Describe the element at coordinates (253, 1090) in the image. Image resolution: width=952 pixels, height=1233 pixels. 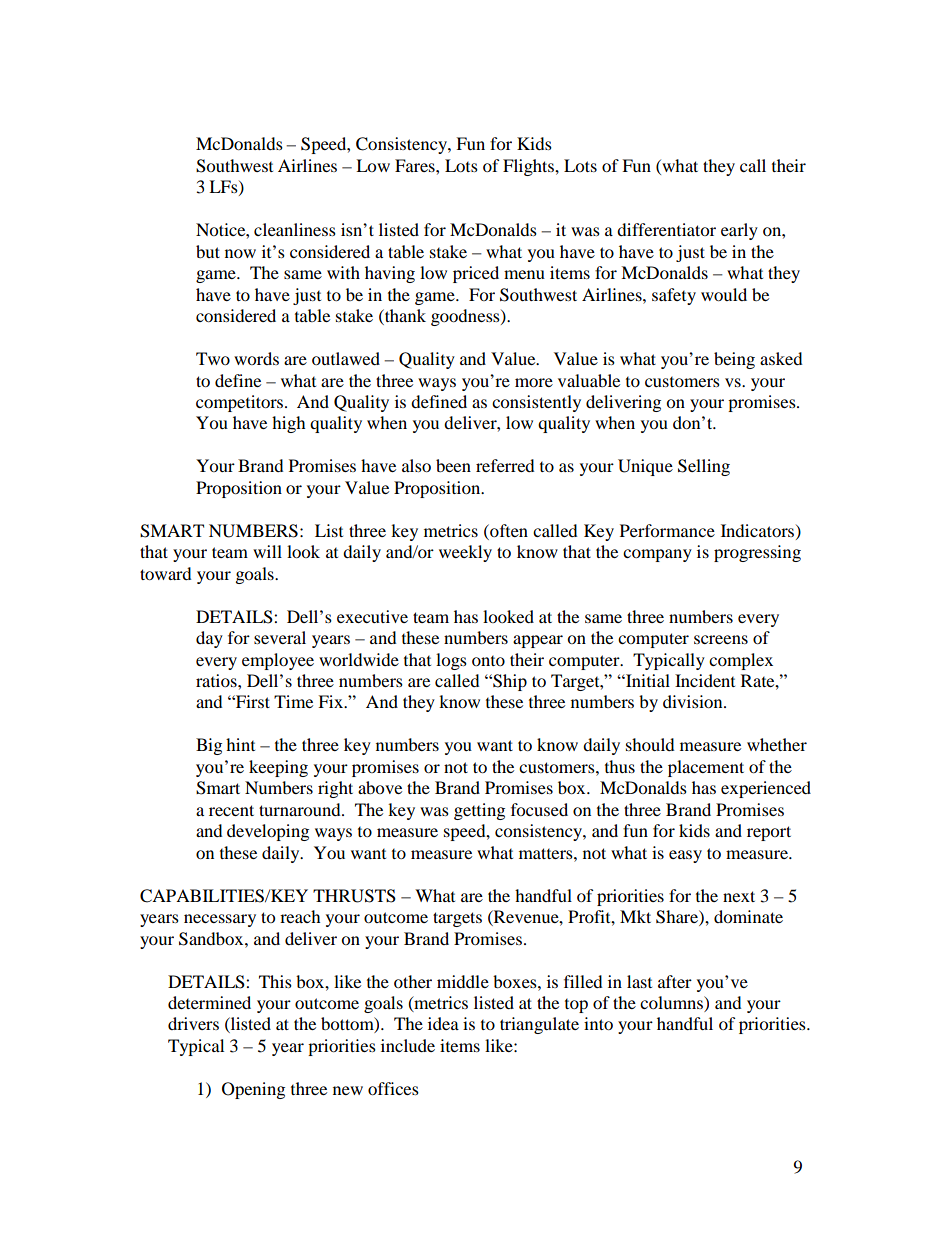
I see `Opening` at that location.
